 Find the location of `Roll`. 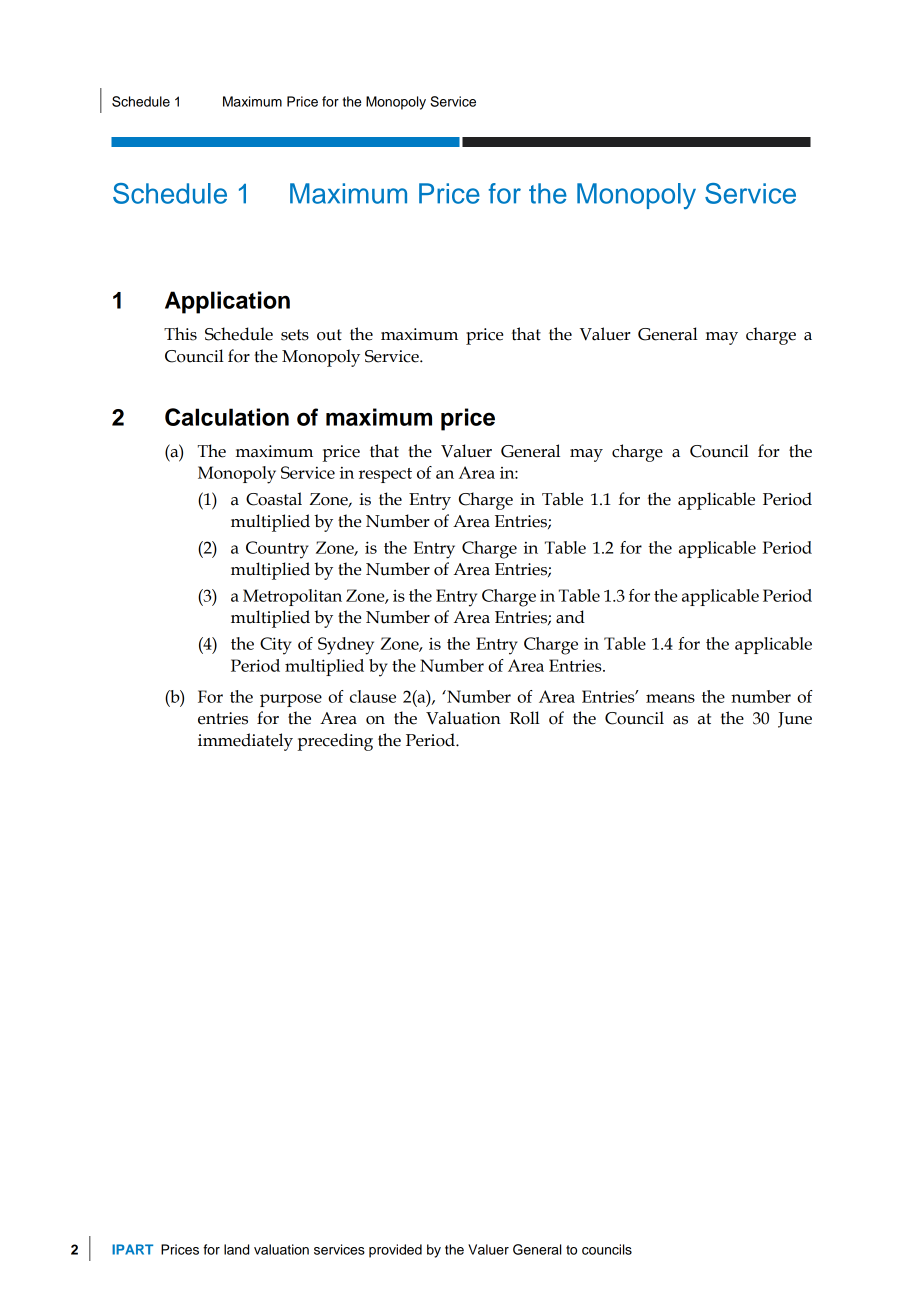

Roll is located at coordinates (525, 718).
